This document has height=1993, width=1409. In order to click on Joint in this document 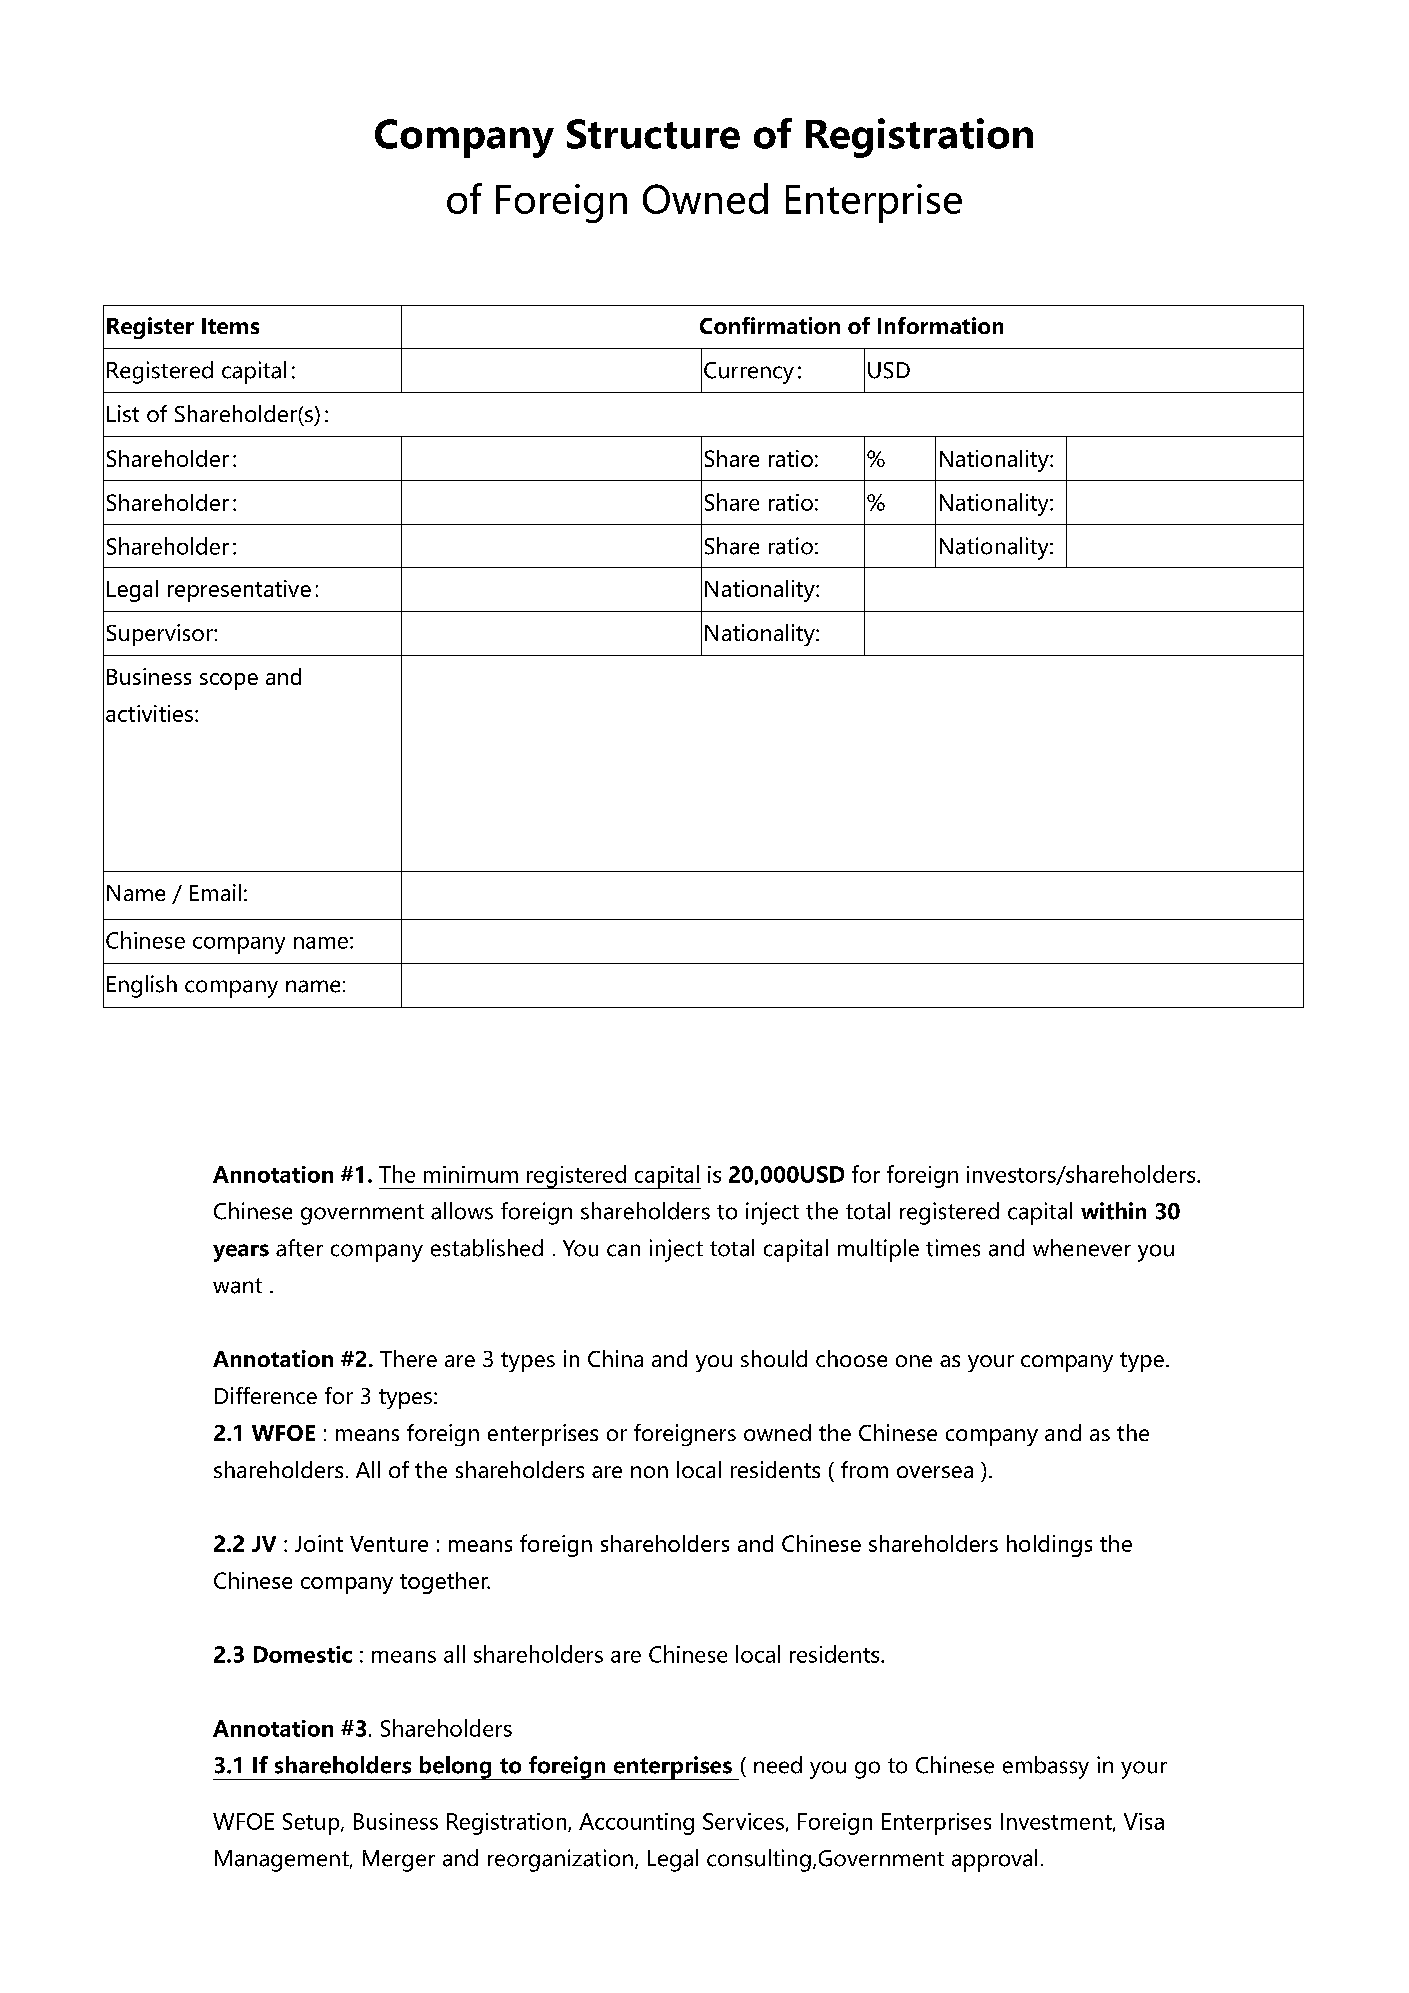, I will do `click(319, 1543)`.
